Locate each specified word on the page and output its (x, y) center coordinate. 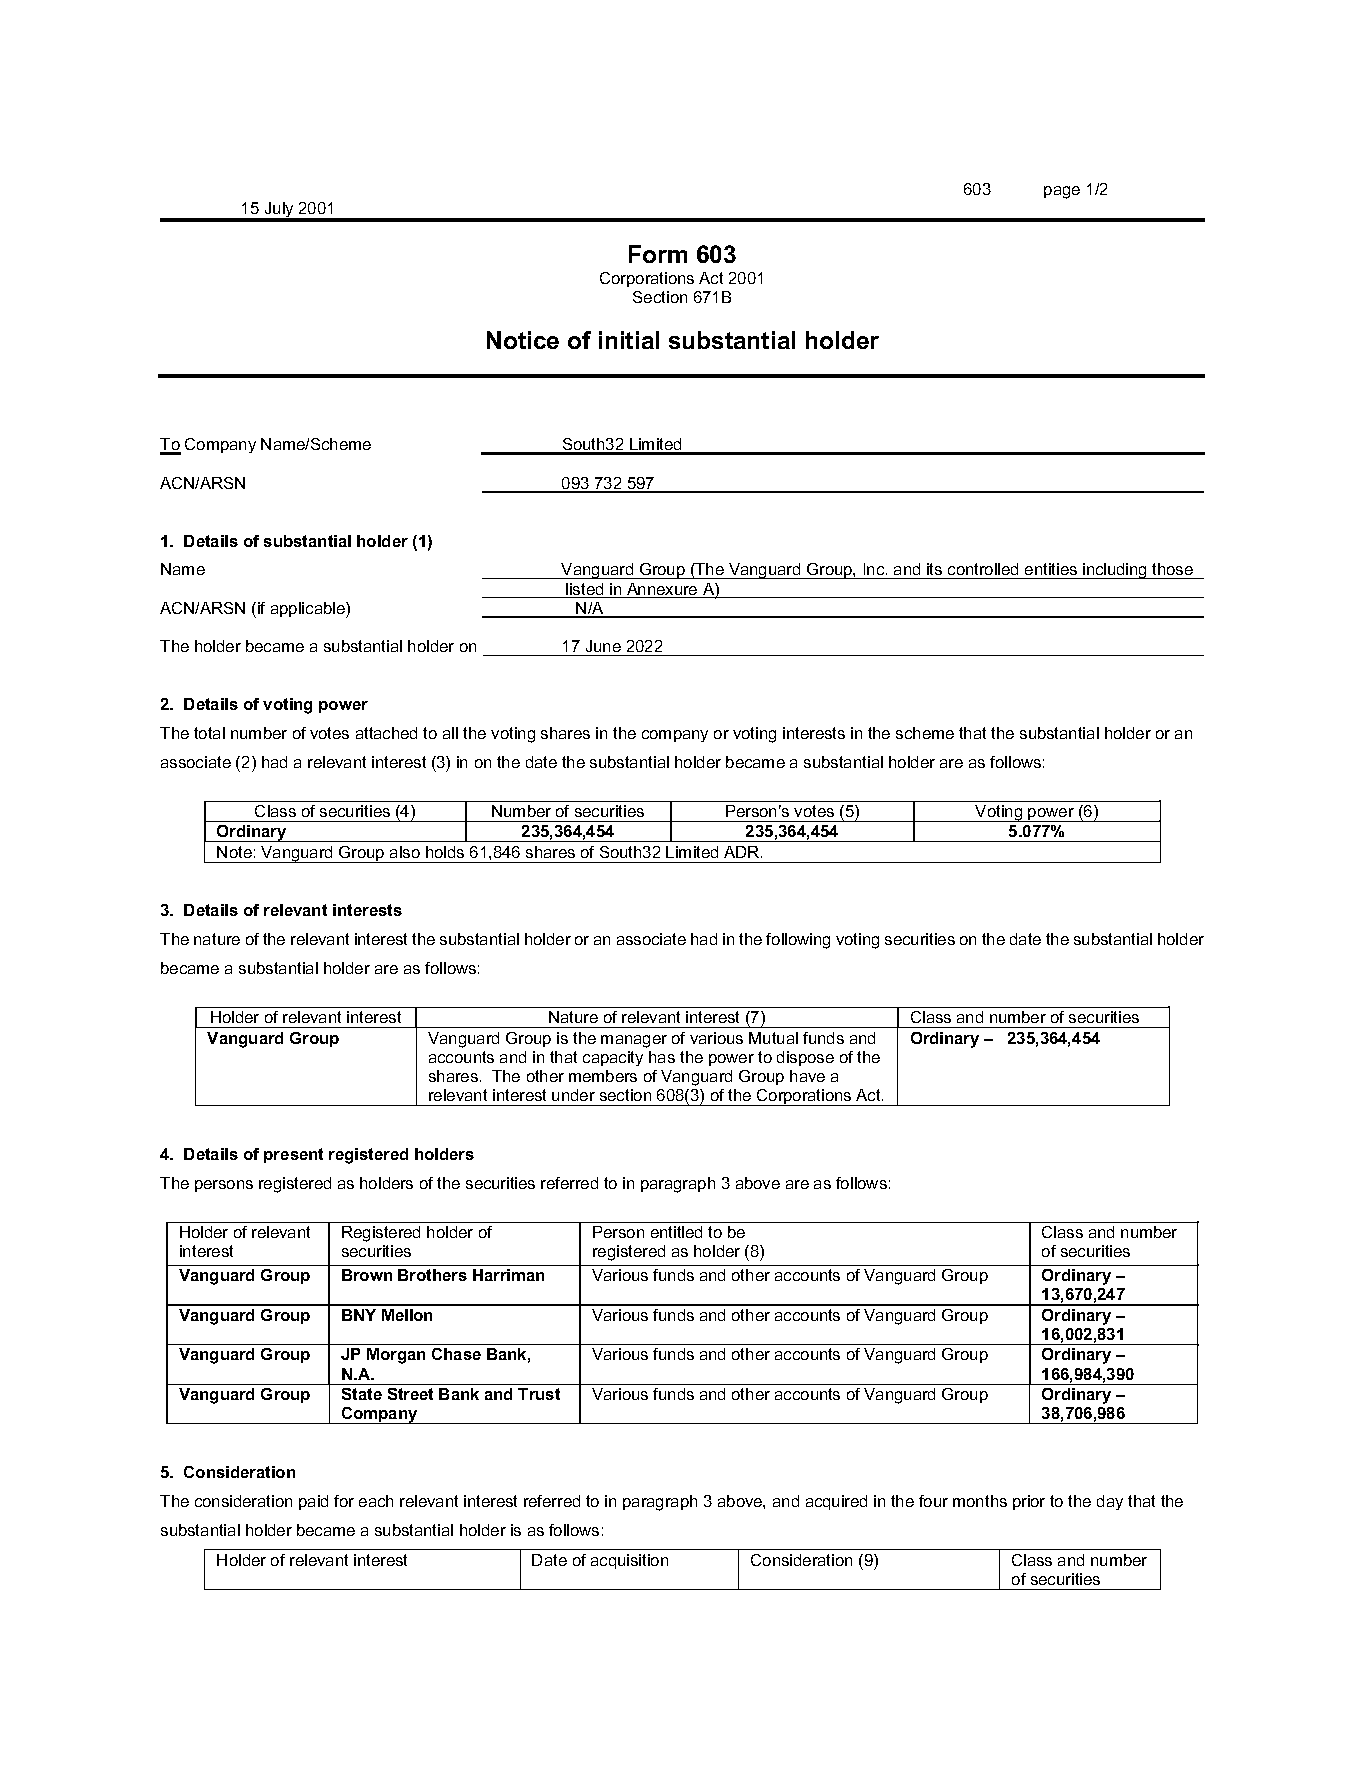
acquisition (629, 1561)
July (279, 211)
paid (313, 1502)
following (798, 941)
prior (1029, 1502)
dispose (805, 1058)
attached (386, 733)
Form (658, 254)
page (1062, 192)
